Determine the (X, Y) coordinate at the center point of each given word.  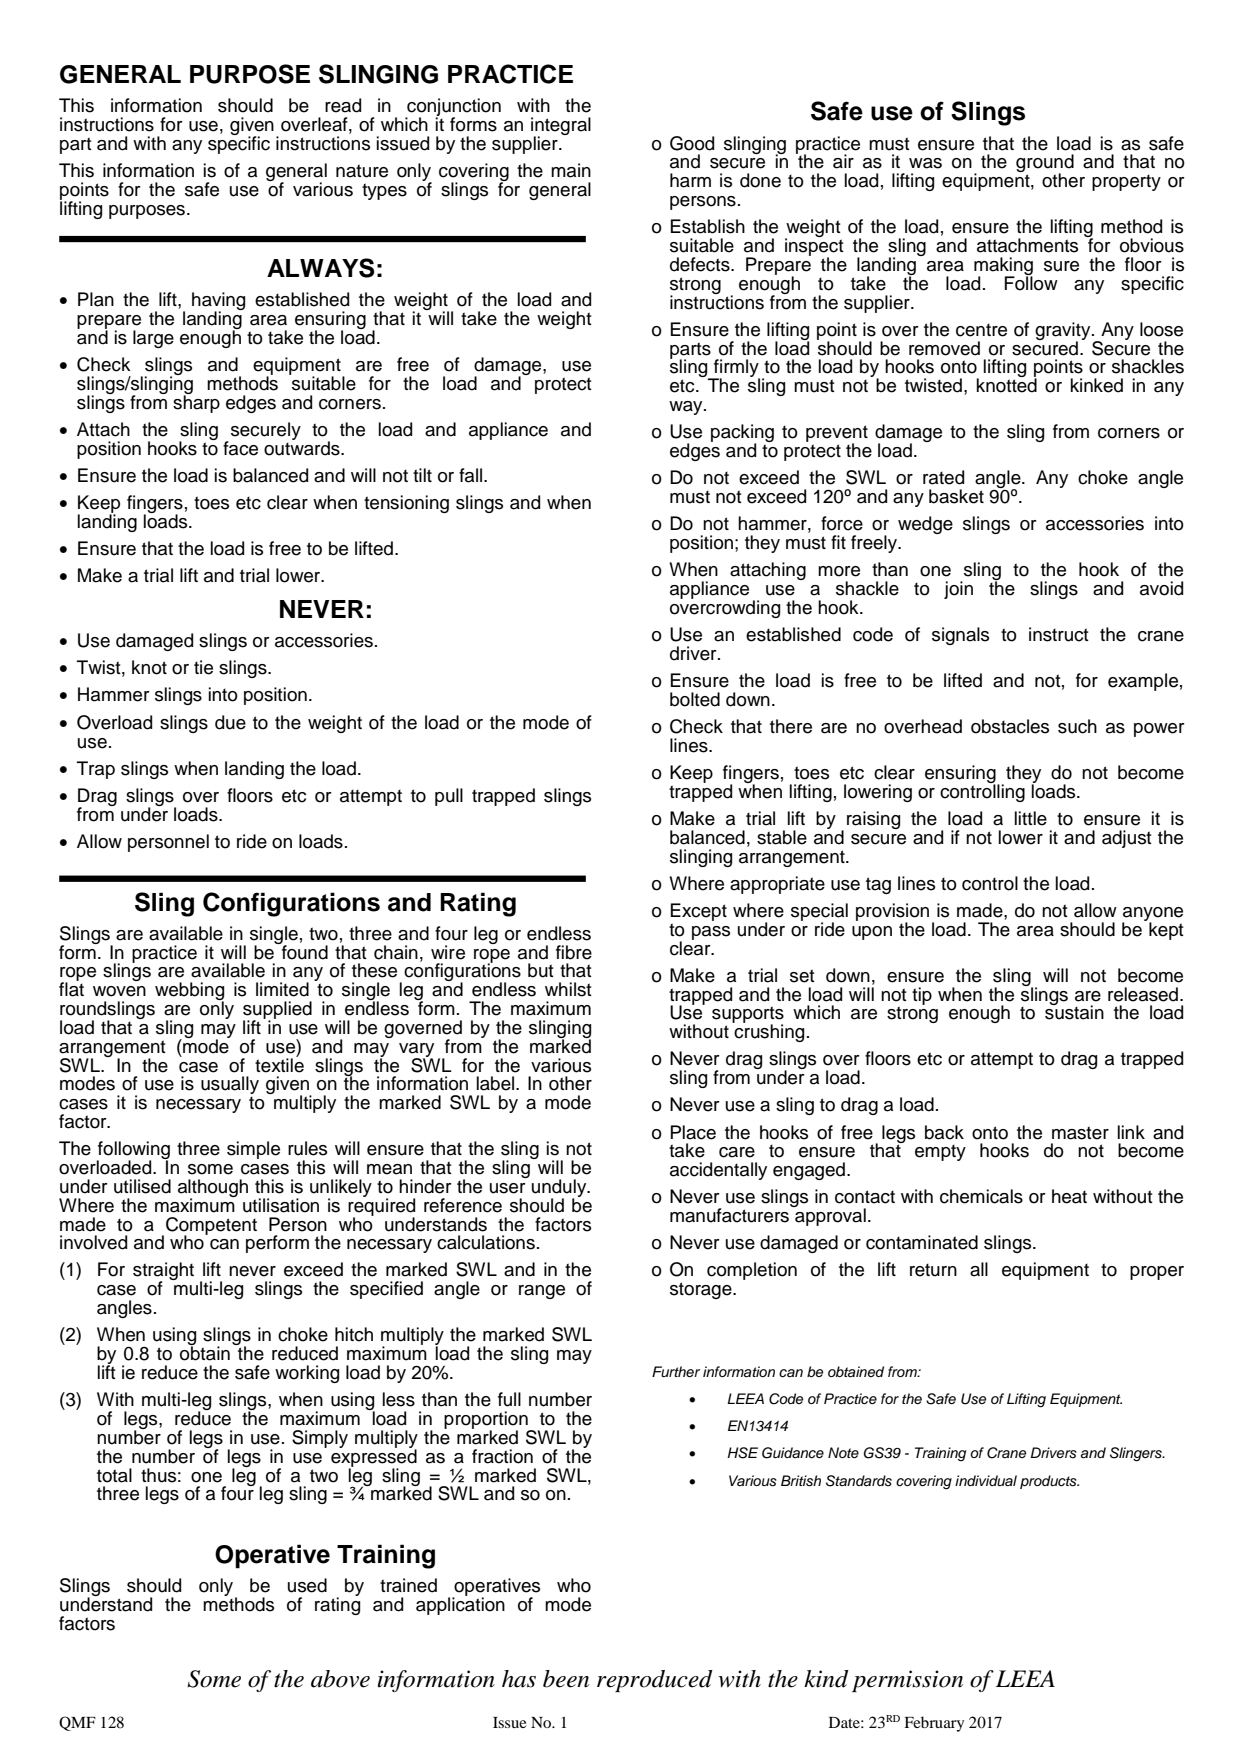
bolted (695, 699)
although (213, 1189)
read (343, 105)
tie (203, 667)
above (340, 1679)
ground (1045, 164)
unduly (560, 1189)
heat (1069, 1196)
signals (960, 636)
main (571, 170)
